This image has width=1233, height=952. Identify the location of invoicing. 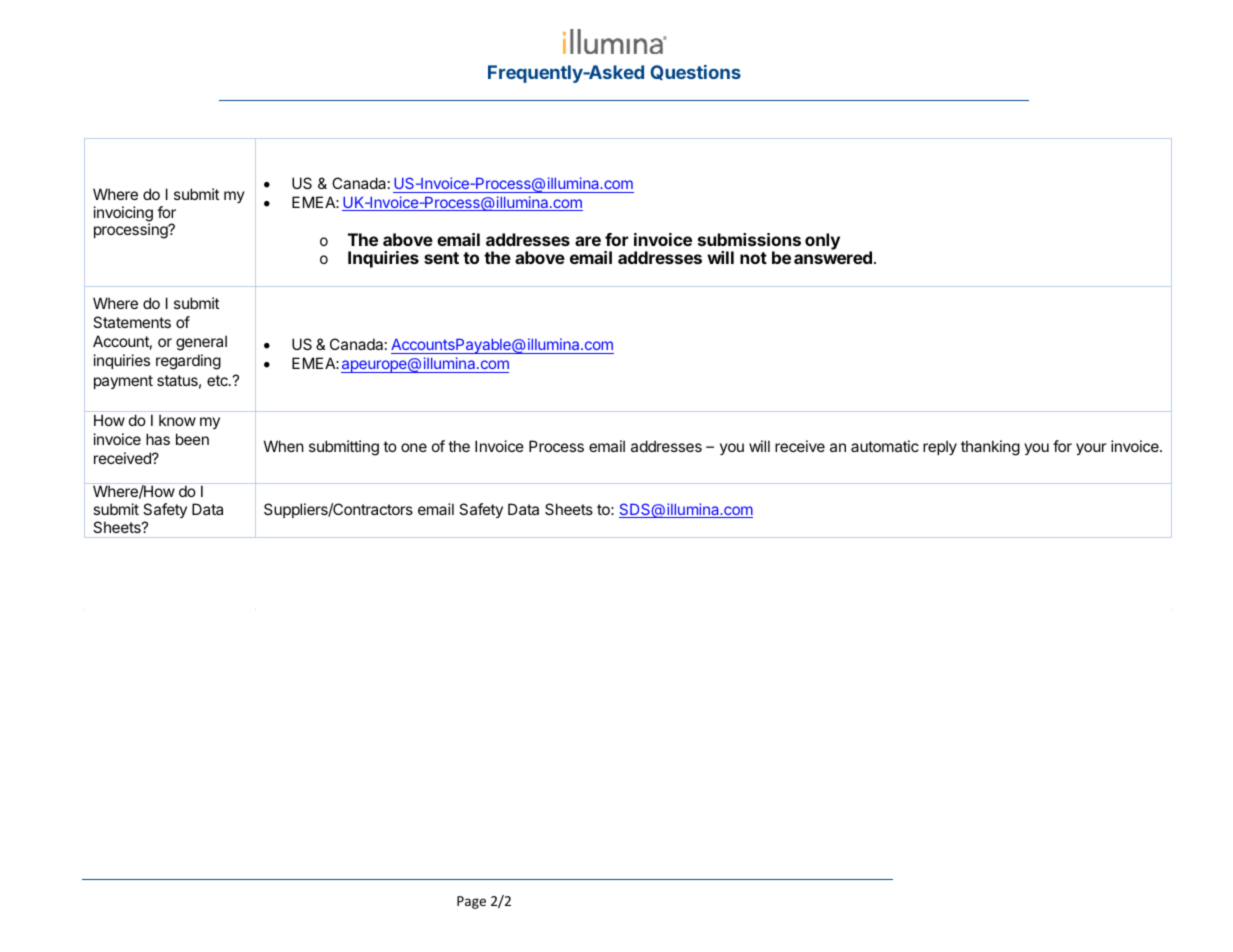
(123, 215).
